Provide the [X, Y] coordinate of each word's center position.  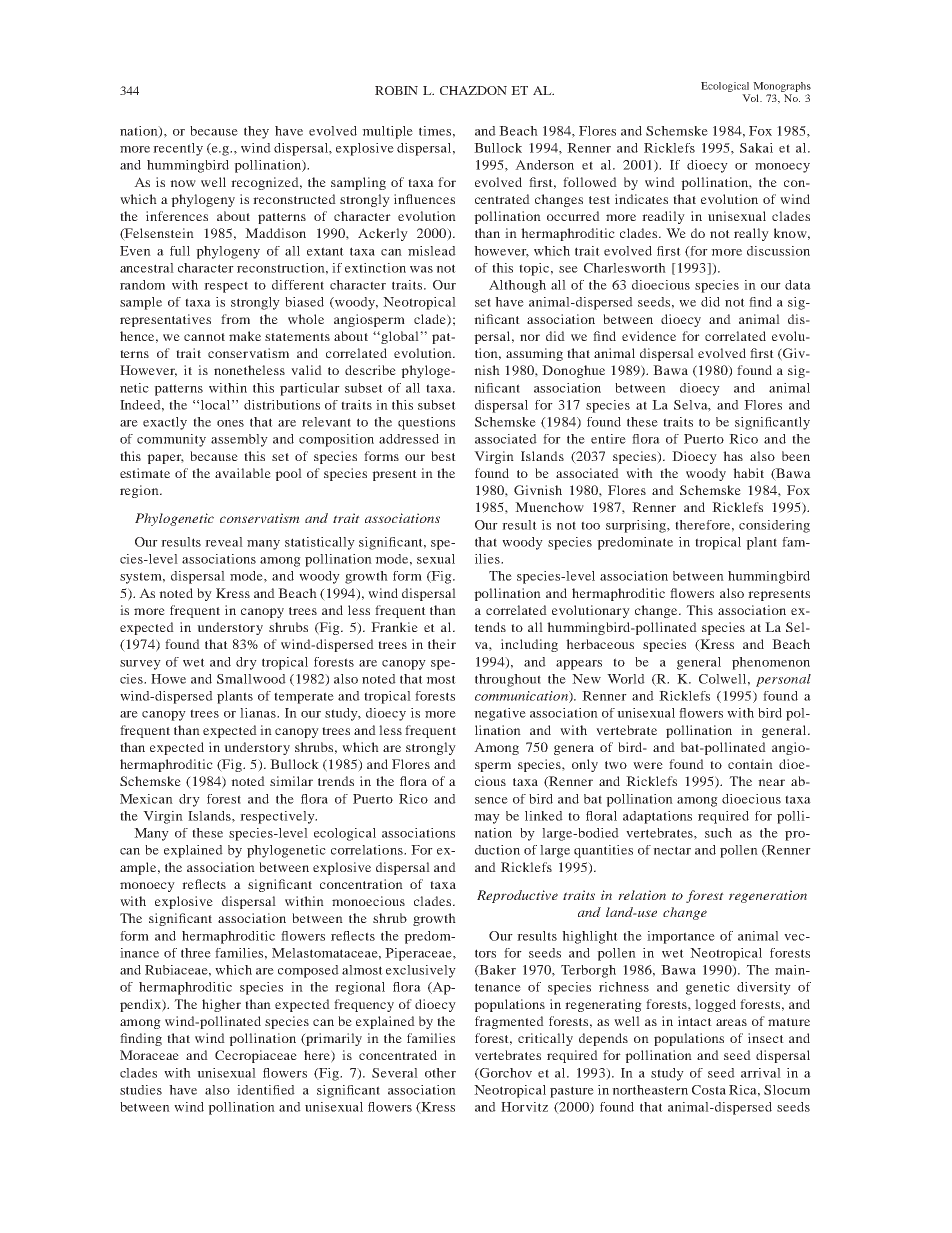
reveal [224, 542]
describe [370, 370]
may [487, 819]
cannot [204, 337]
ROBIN [396, 90]
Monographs [782, 87]
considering [774, 526]
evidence [649, 336]
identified [266, 1090]
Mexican [146, 799]
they [256, 132]
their [442, 644]
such [718, 833]
